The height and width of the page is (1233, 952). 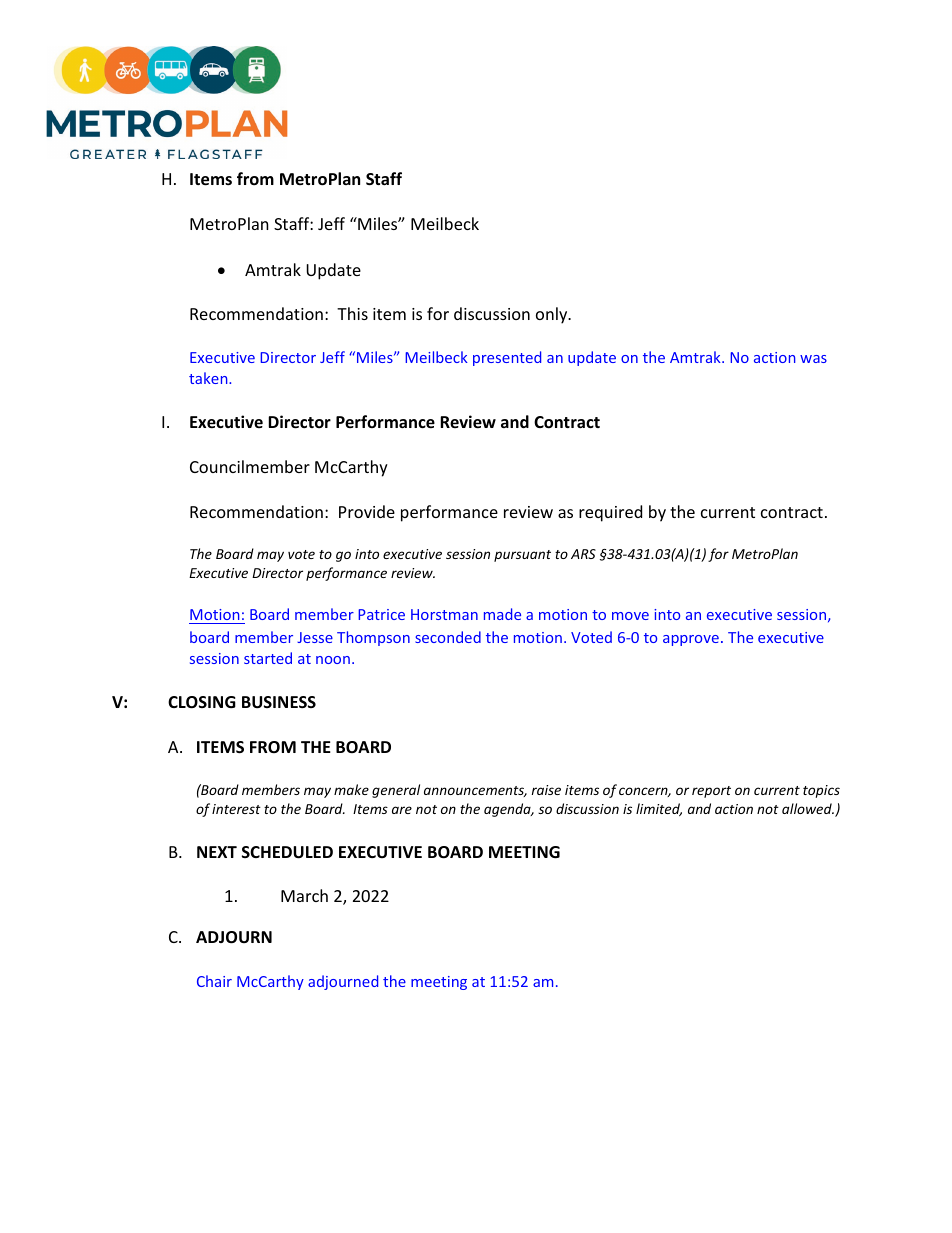 What do you see at coordinates (610, 513) in the page?
I see `required` at bounding box center [610, 513].
